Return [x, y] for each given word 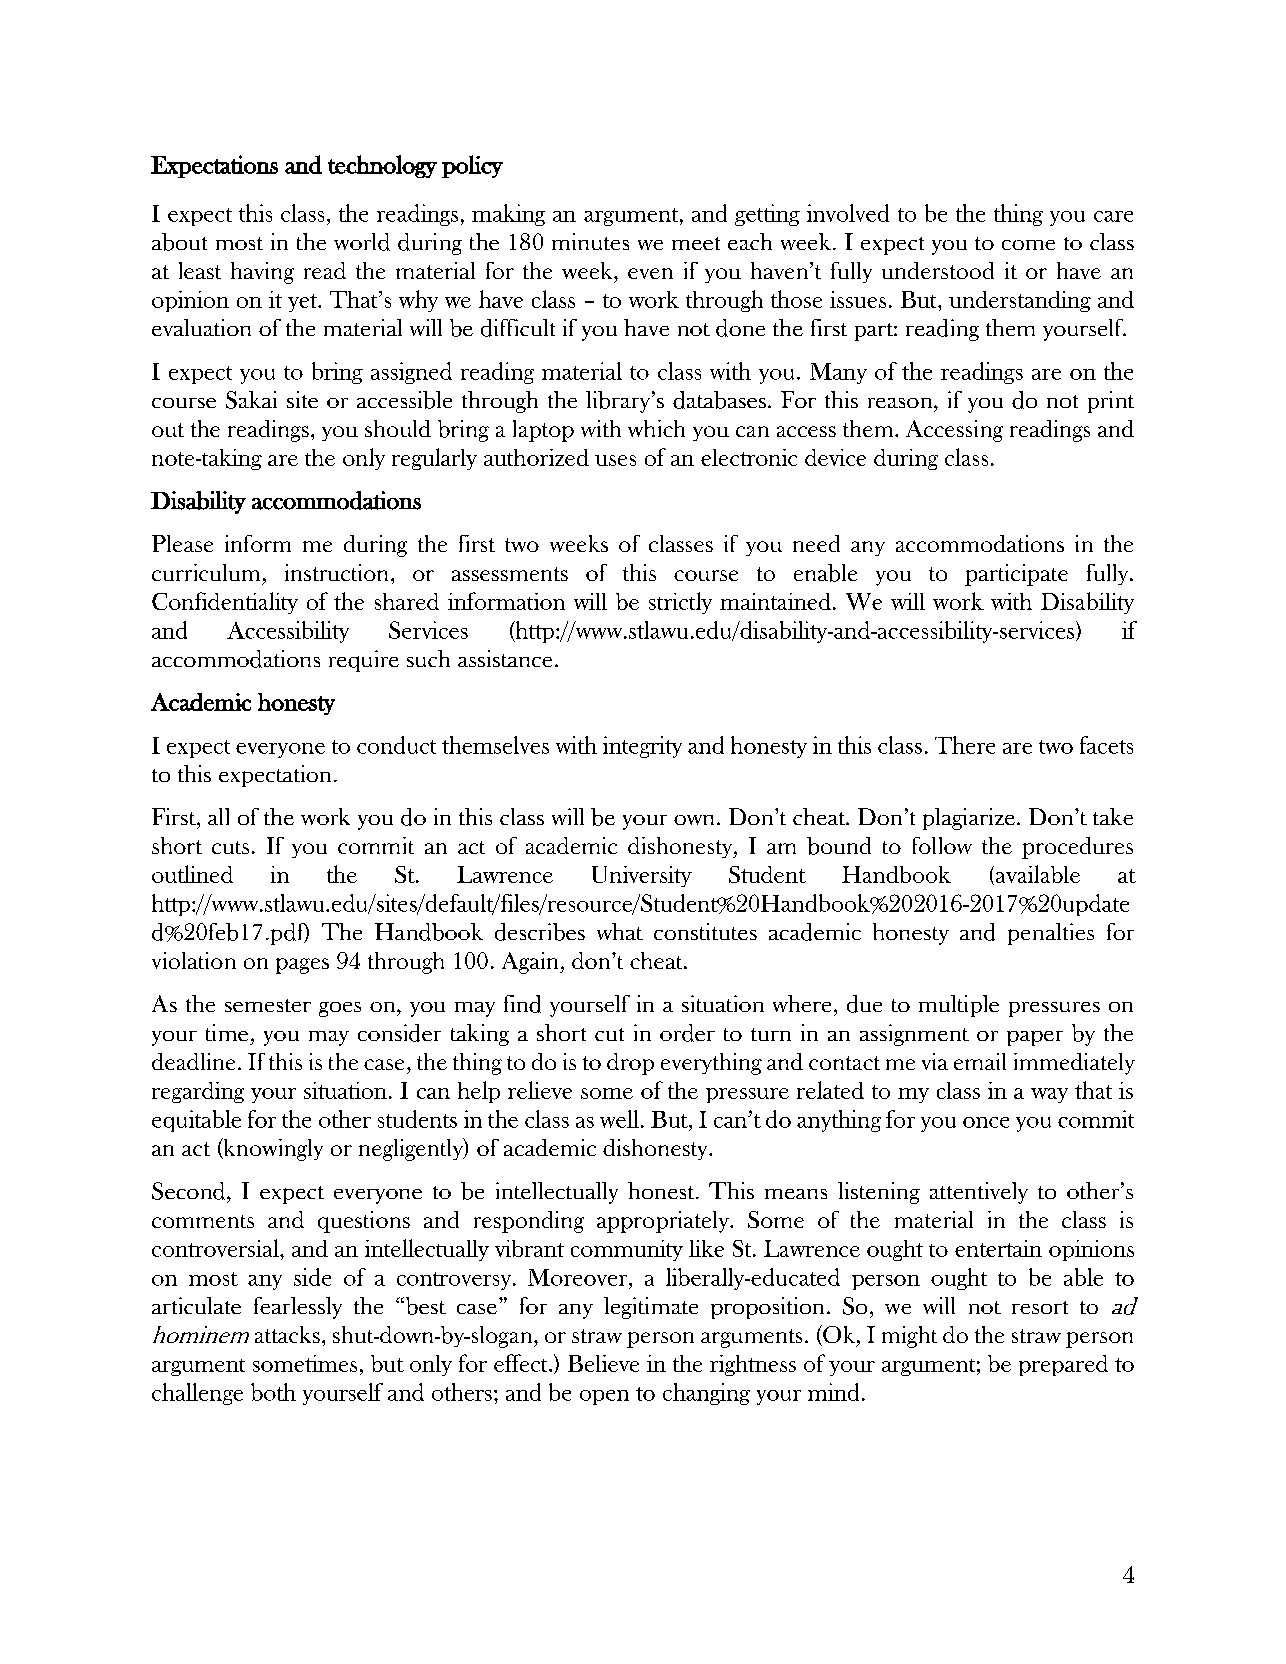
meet [696, 243]
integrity [642, 747]
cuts [230, 847]
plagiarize [969, 819]
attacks [287, 1334]
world [362, 242]
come [1028, 245]
